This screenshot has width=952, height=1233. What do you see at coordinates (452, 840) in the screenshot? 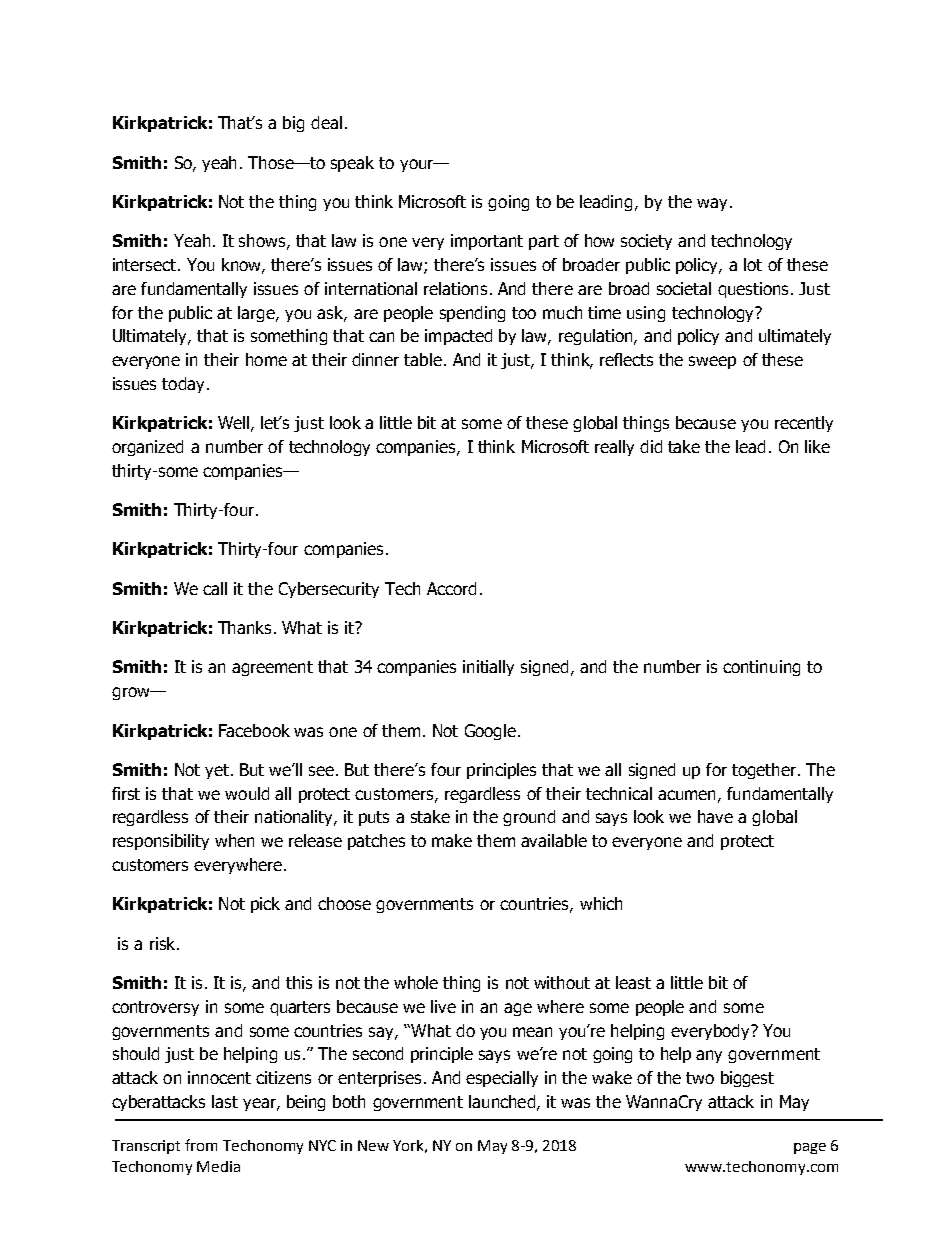
I see `make` at bounding box center [452, 840].
